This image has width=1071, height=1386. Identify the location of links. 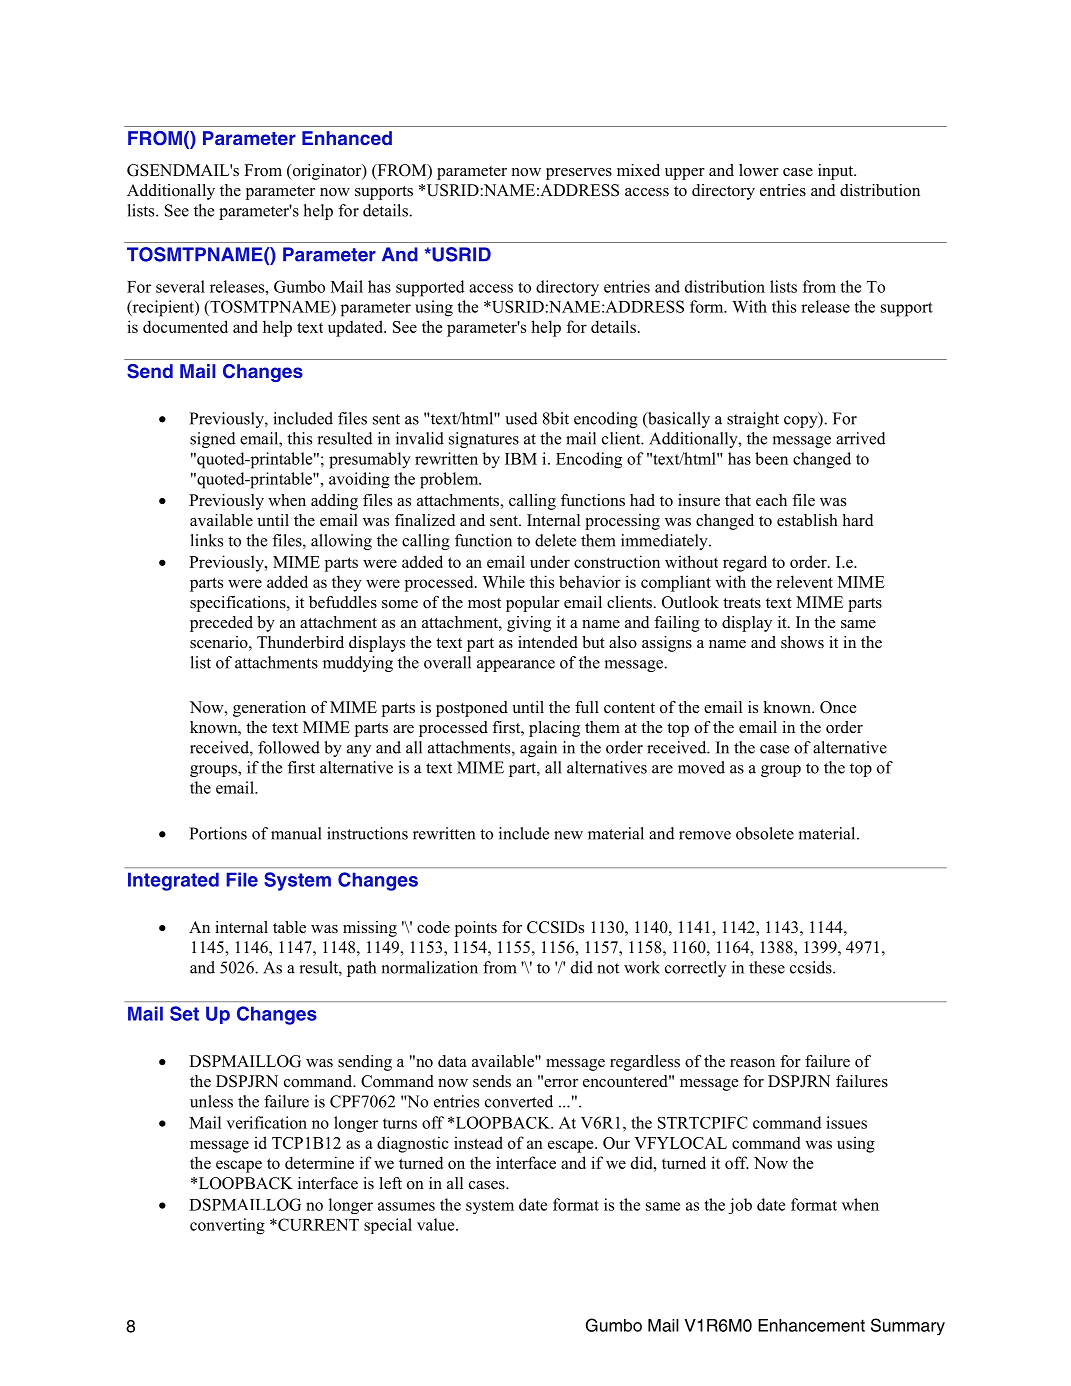
(207, 540).
